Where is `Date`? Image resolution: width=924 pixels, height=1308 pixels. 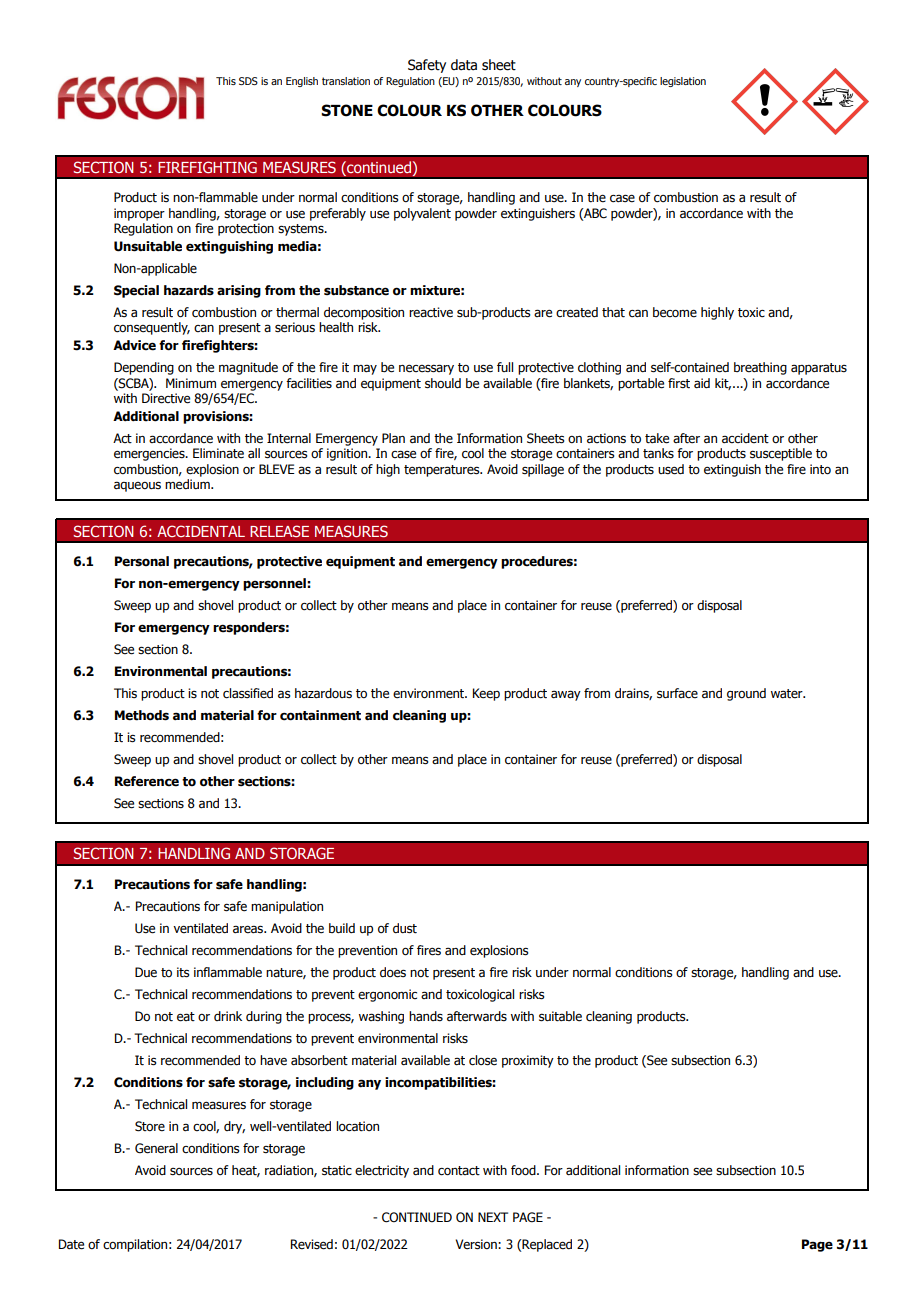
Date is located at coordinates (71, 1244).
